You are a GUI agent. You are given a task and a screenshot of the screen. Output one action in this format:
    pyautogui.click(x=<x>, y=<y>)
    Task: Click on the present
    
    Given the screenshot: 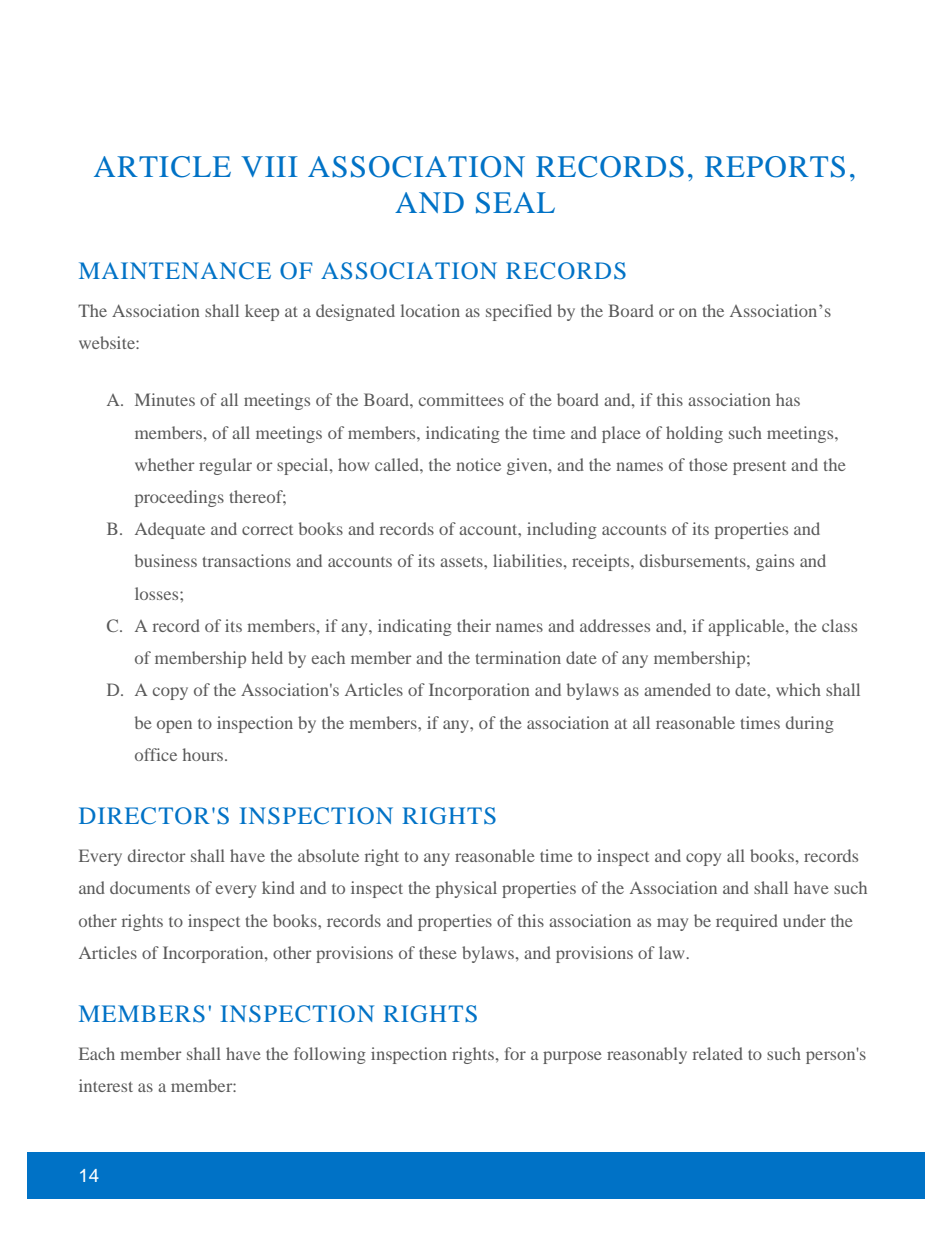 What is the action you would take?
    pyautogui.click(x=759, y=468)
